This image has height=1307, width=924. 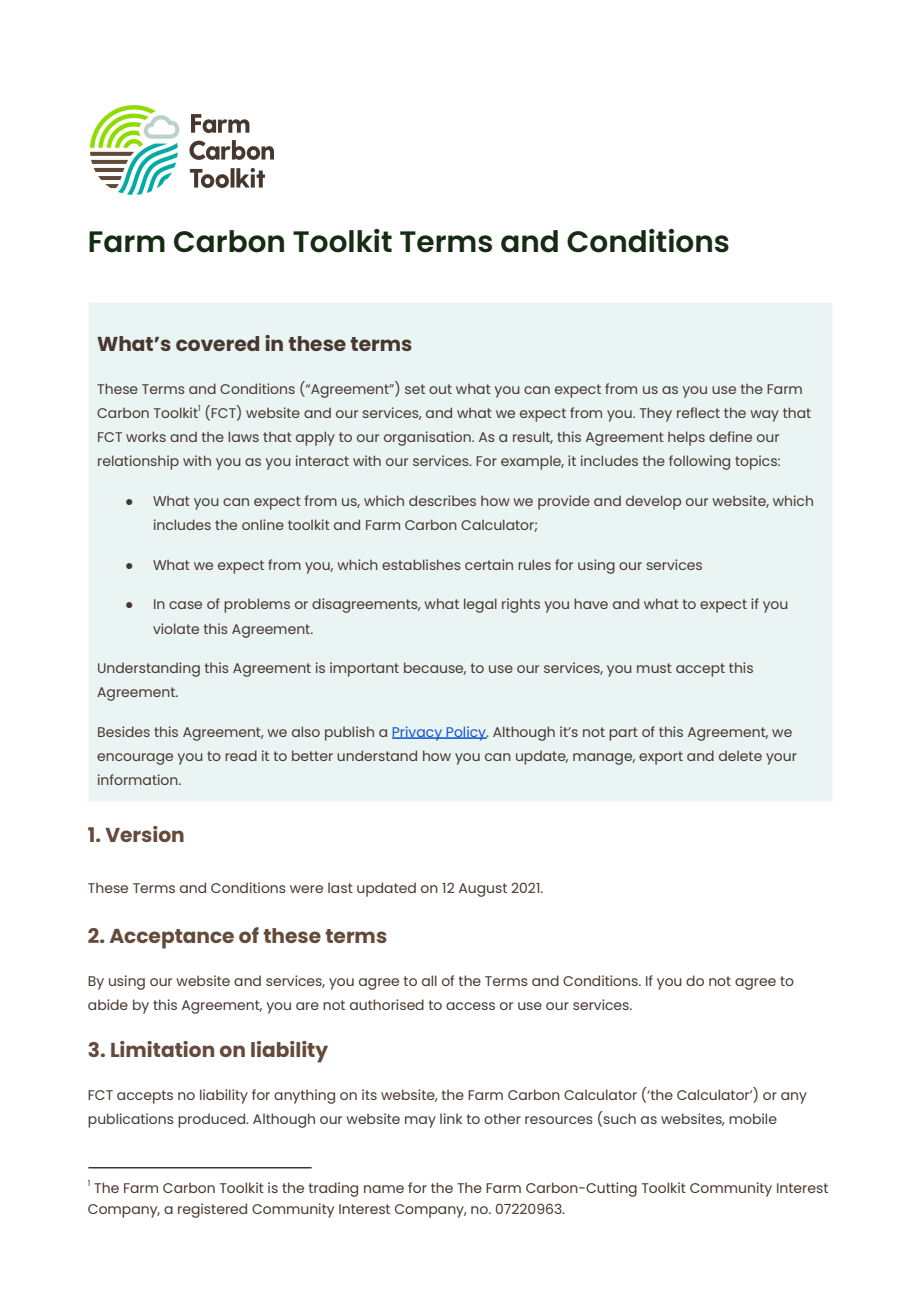 What do you see at coordinates (217, 343) in the image?
I see `covered` at bounding box center [217, 343].
